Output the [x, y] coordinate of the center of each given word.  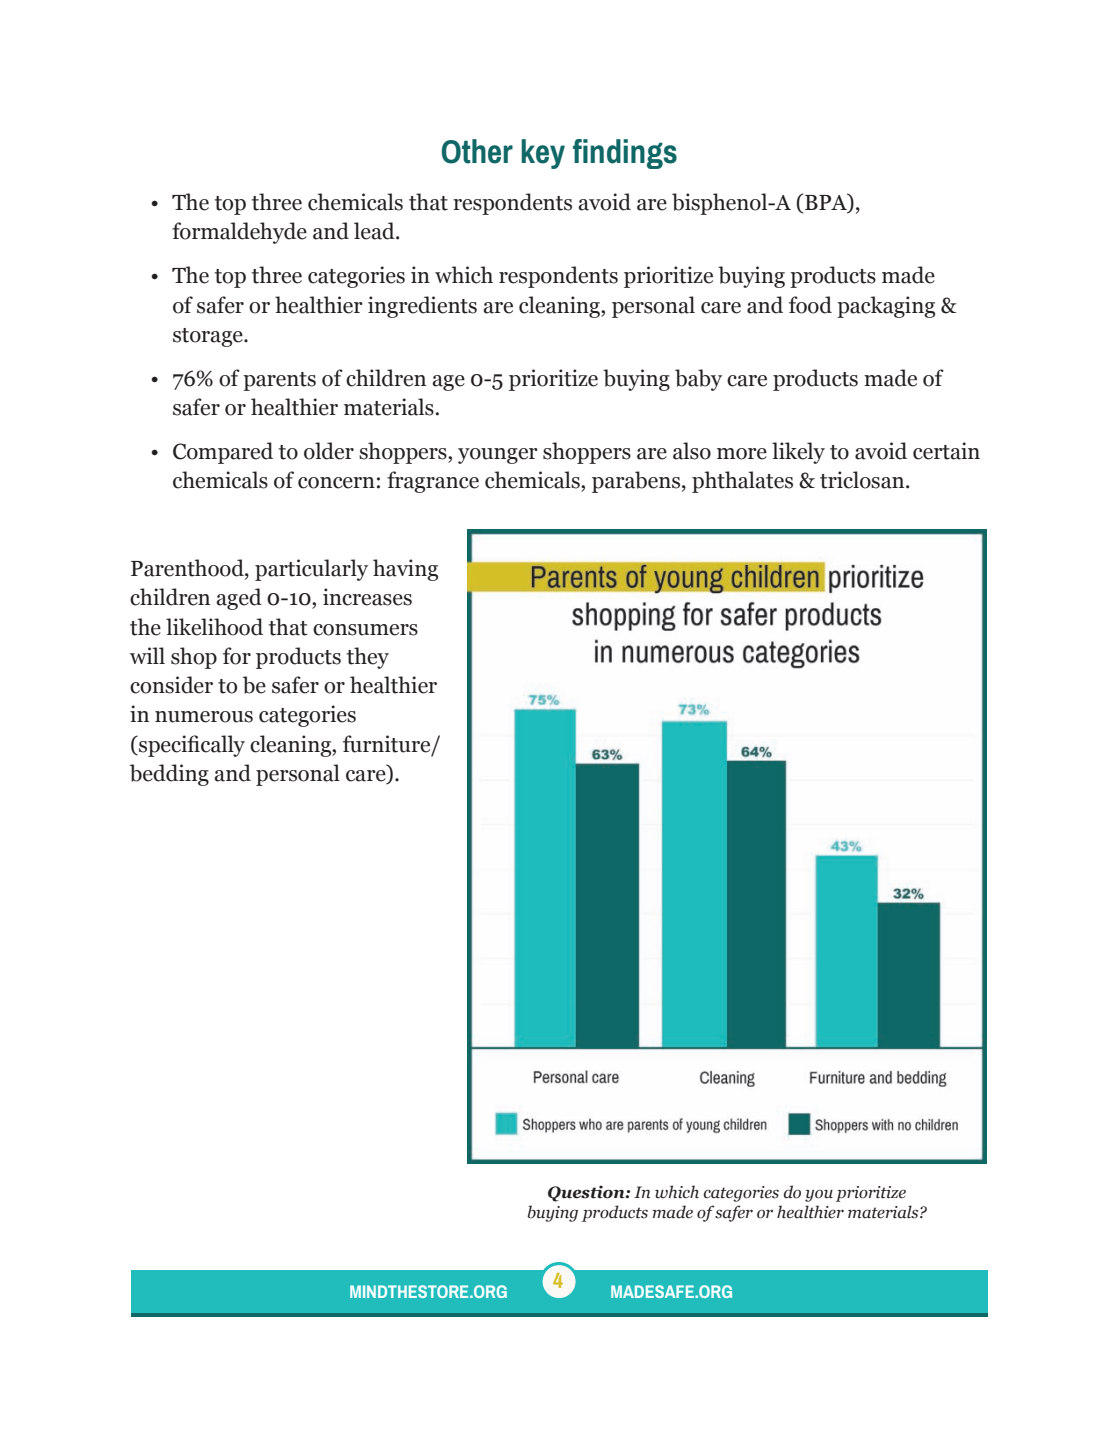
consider [171, 685]
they [368, 658]
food [810, 305]
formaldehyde [239, 233]
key [543, 154]
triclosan [863, 480]
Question [587, 1193]
